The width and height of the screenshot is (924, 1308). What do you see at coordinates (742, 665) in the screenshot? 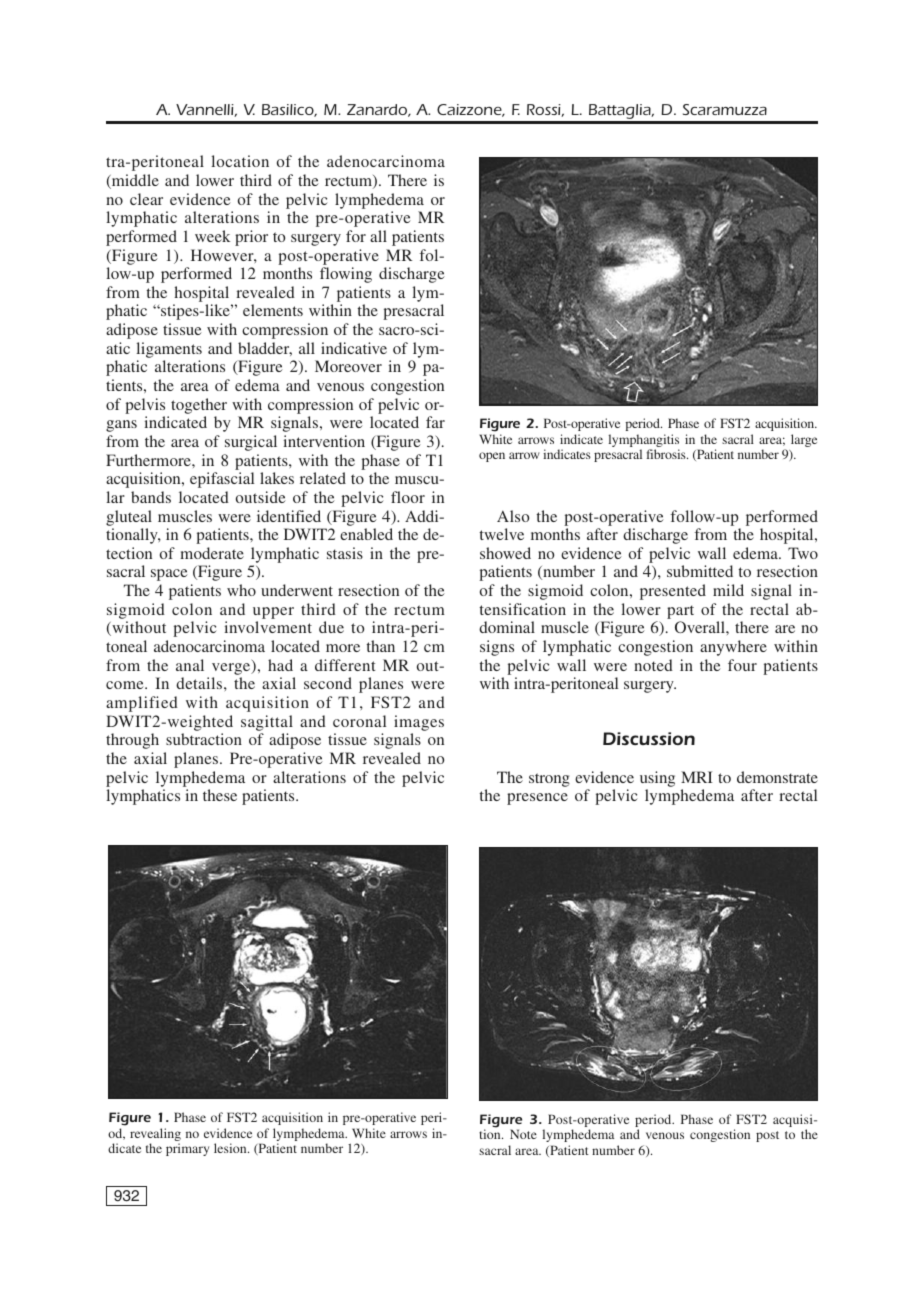
I see `four` at bounding box center [742, 665].
